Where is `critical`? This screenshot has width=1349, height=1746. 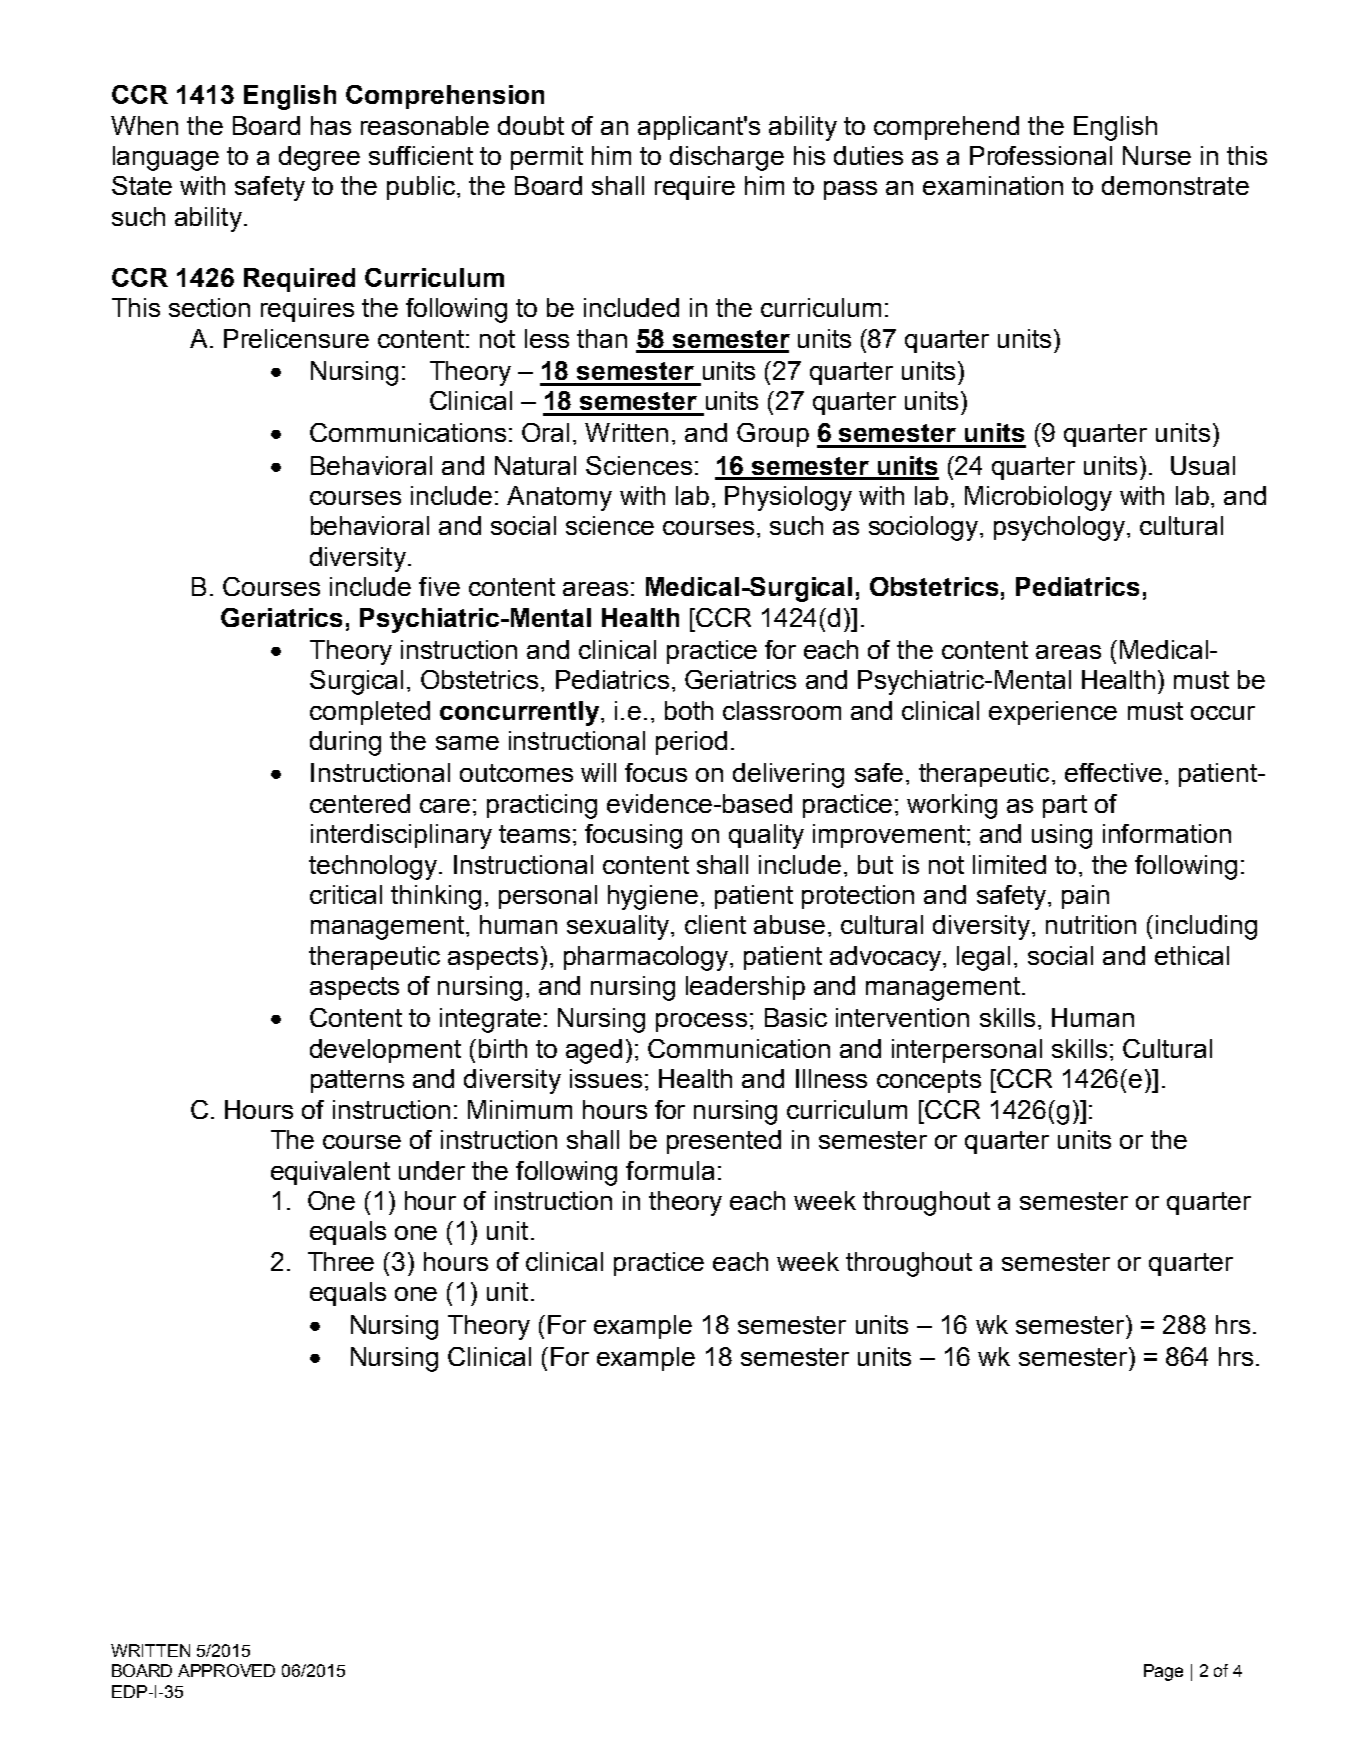 critical is located at coordinates (346, 894).
